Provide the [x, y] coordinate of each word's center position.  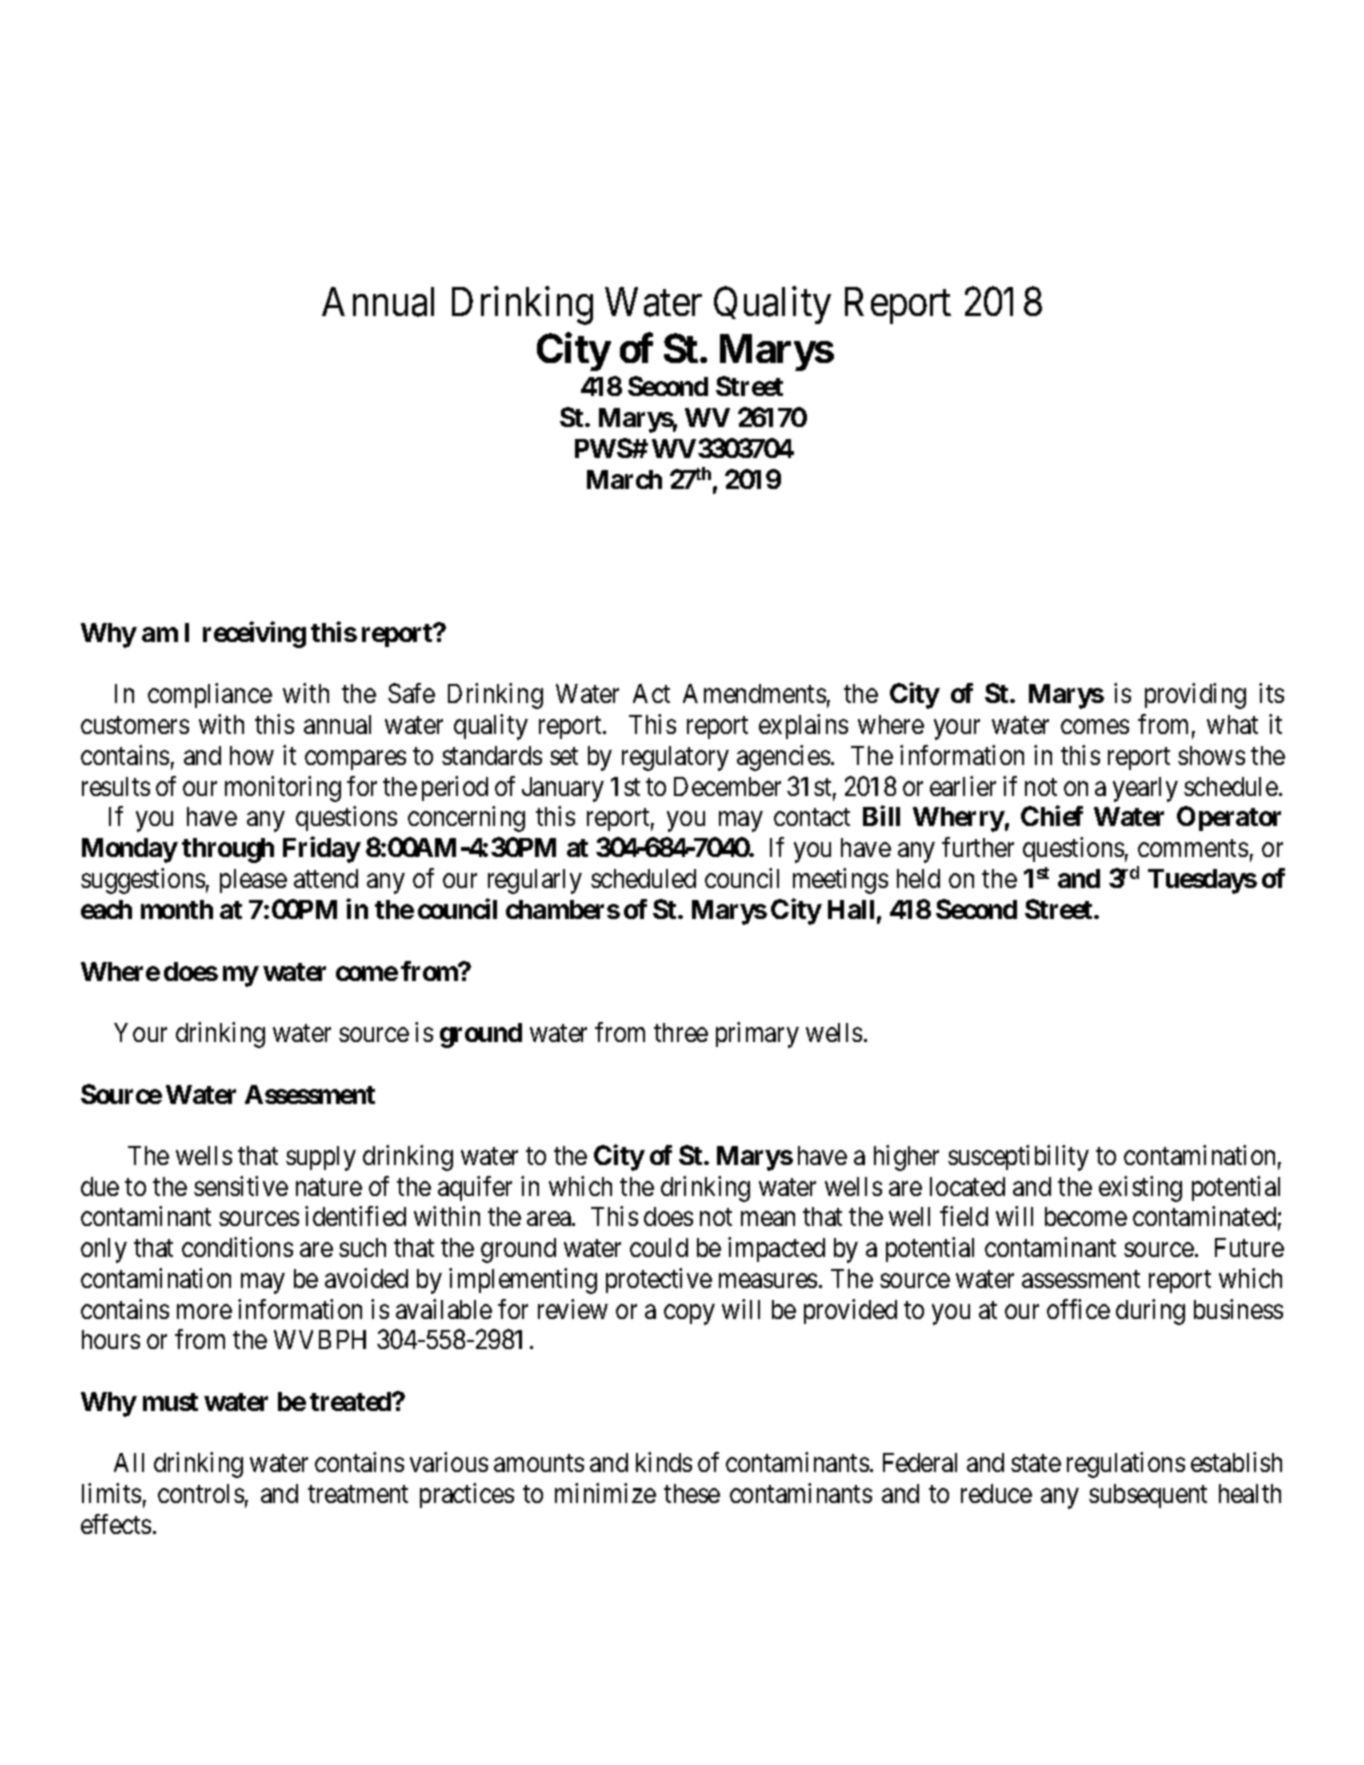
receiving [254, 635]
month [177, 909]
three [681, 1032]
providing [1195, 696]
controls [201, 1493]
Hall [851, 909]
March [624, 479]
